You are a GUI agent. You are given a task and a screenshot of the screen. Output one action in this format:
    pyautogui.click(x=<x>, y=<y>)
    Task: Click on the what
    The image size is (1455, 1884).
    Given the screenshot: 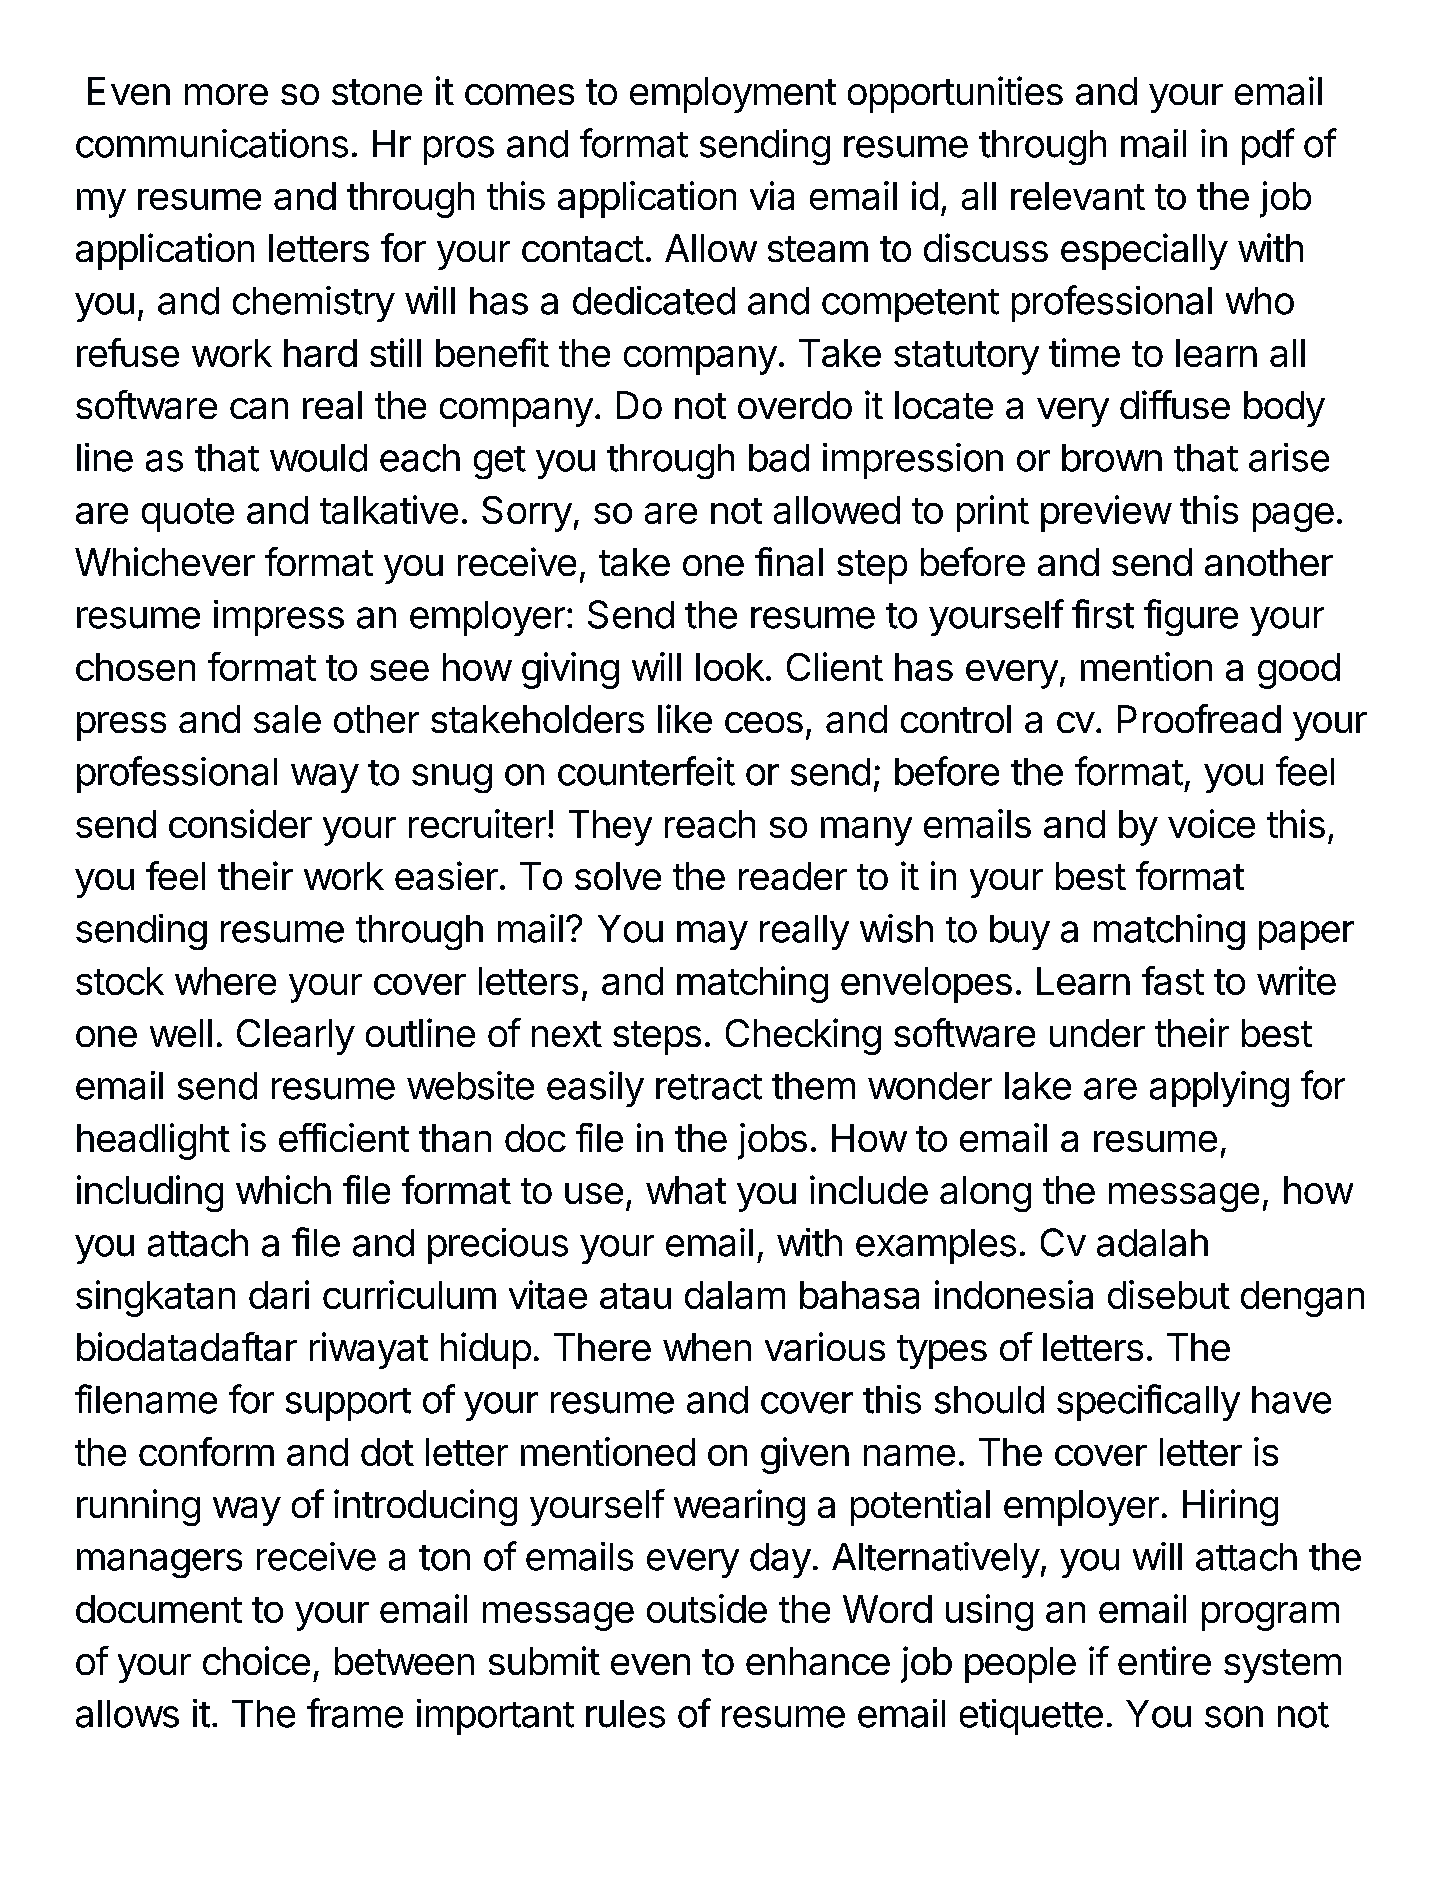 What is the action you would take?
    pyautogui.click(x=686, y=1190)
